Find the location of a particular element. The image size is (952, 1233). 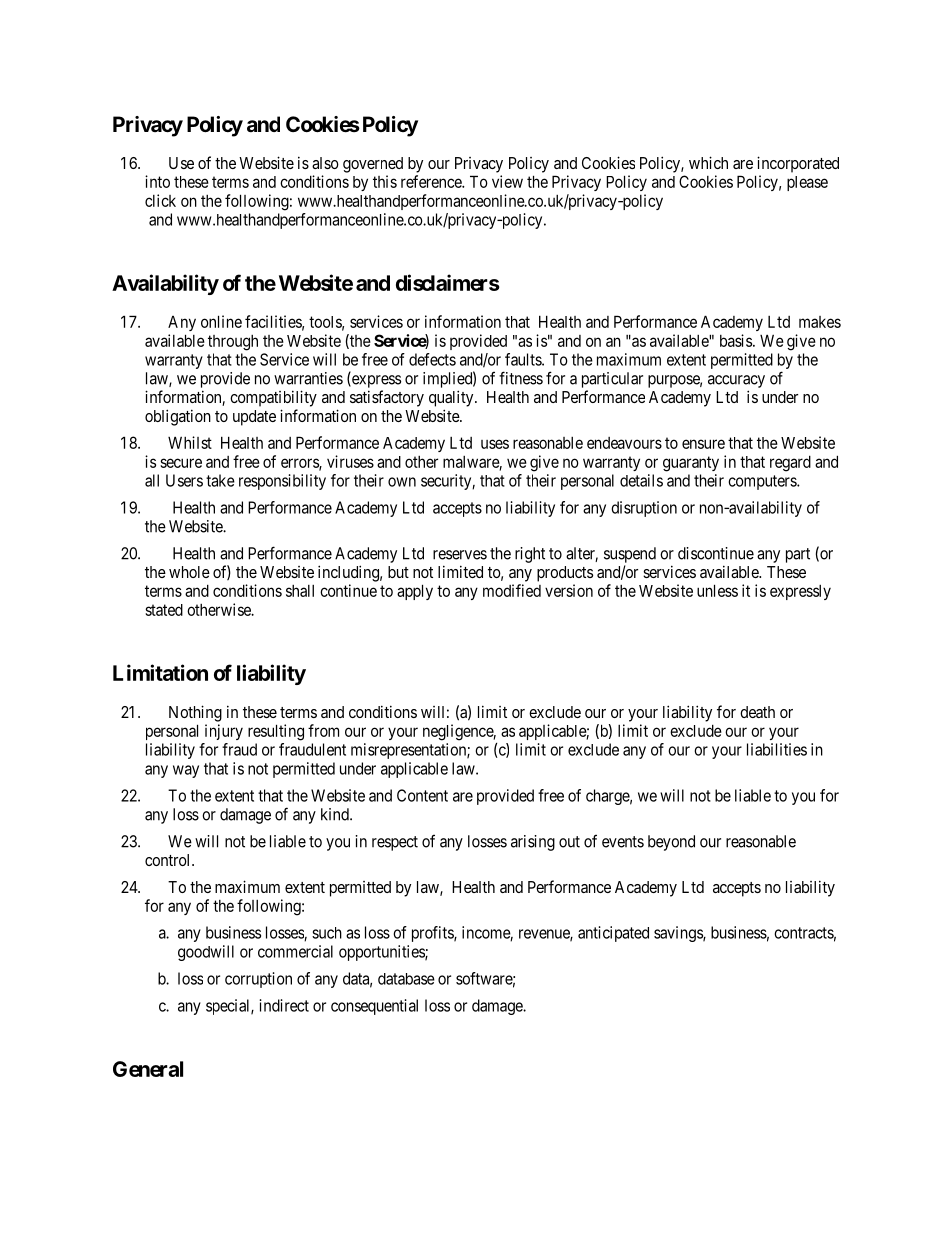

indirect is located at coordinates (284, 1005).
